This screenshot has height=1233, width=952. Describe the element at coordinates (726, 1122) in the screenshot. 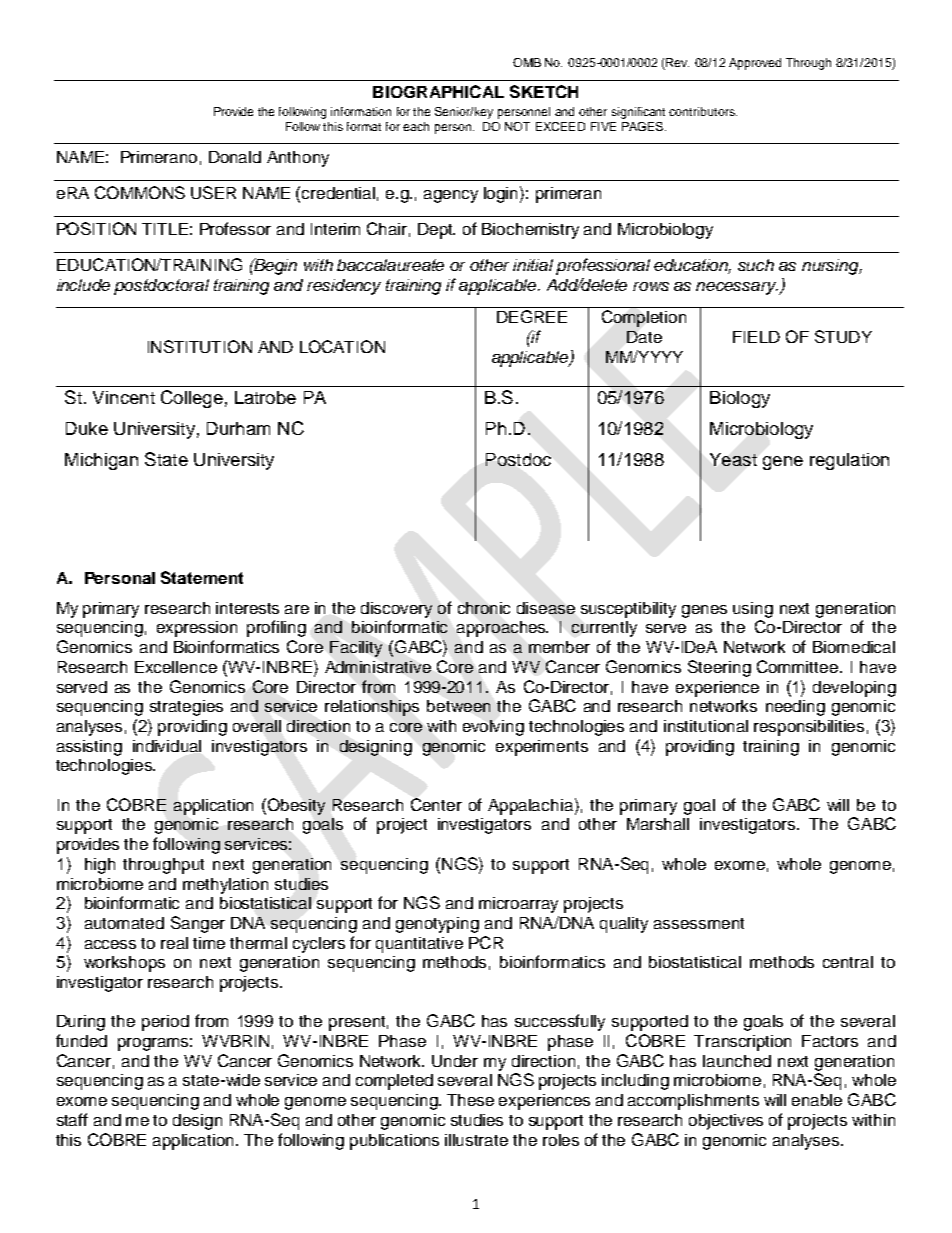

I see `objectives` at that location.
